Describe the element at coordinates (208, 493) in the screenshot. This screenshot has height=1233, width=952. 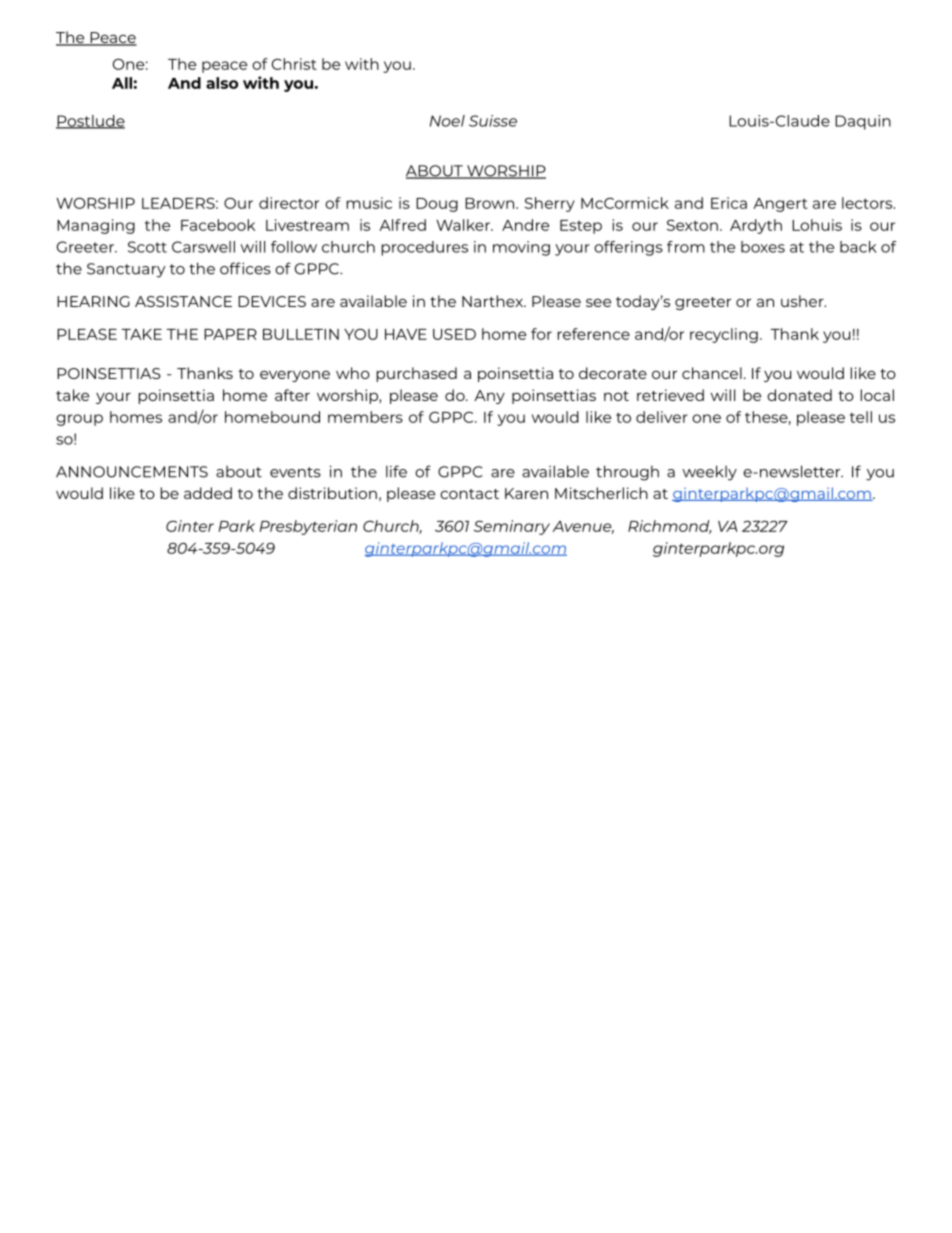
I see `added` at that location.
